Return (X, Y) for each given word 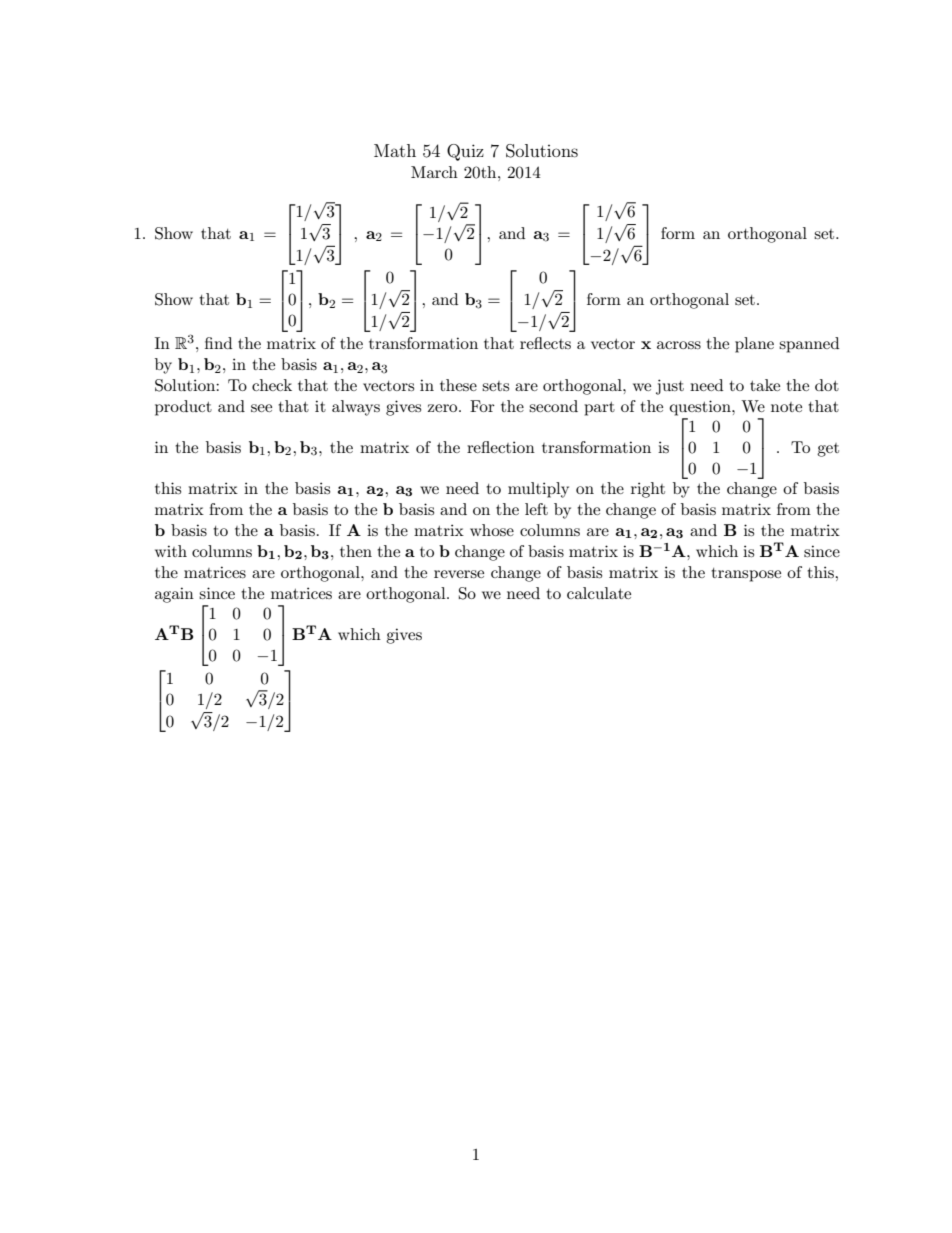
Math (395, 150)
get (828, 450)
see (261, 408)
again (174, 595)
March (434, 172)
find (218, 343)
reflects (545, 343)
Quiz (465, 152)
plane (754, 345)
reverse (459, 574)
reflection (501, 447)
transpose (746, 575)
